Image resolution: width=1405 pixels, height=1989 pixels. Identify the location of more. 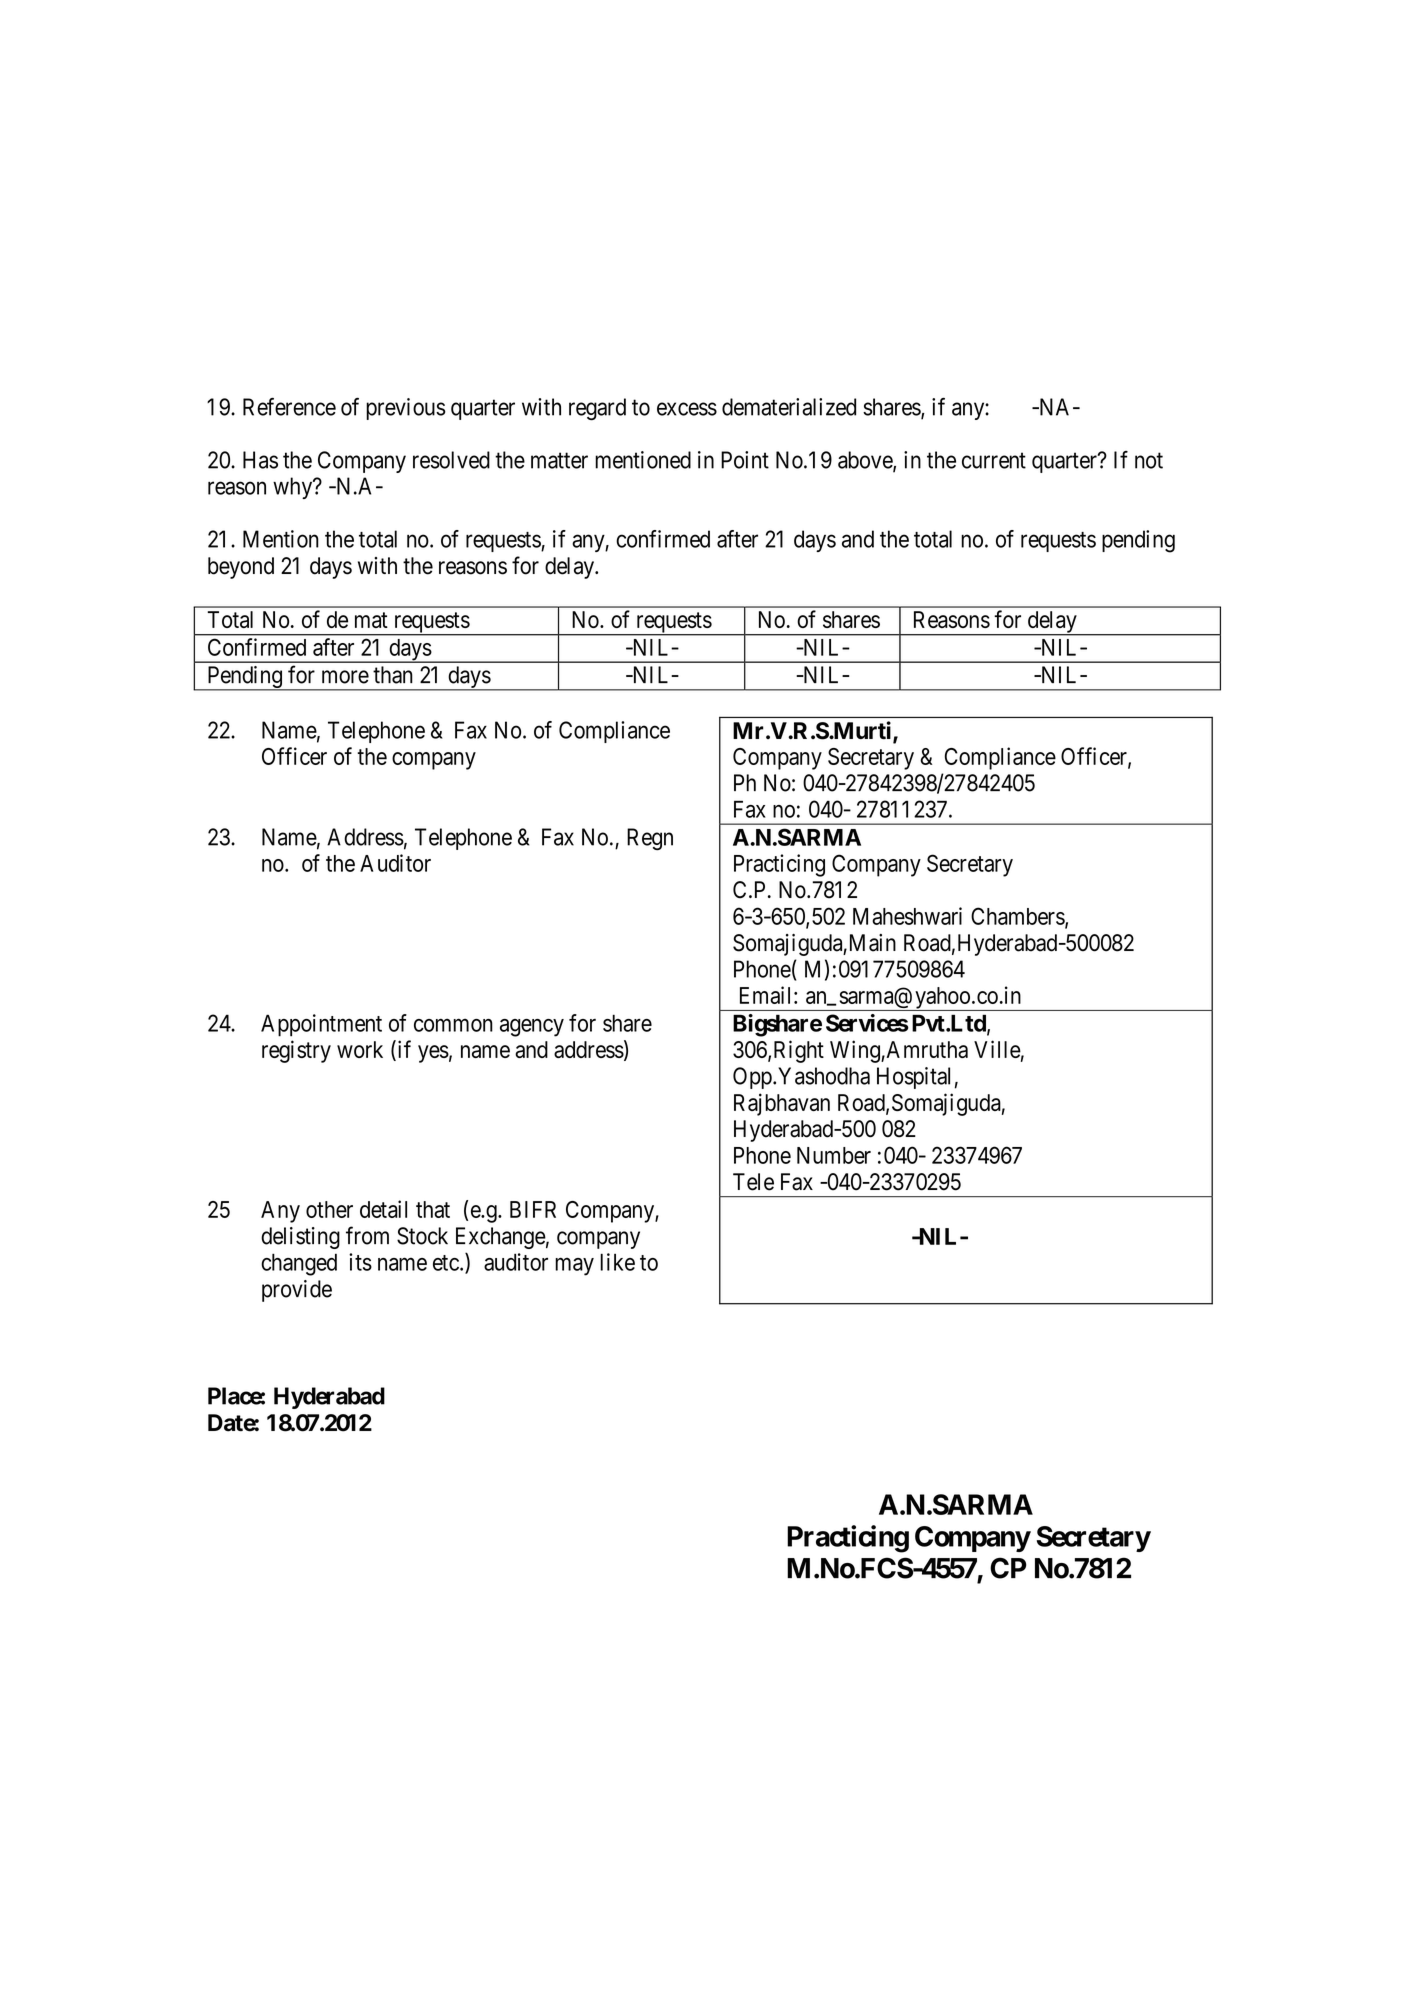
(345, 677).
